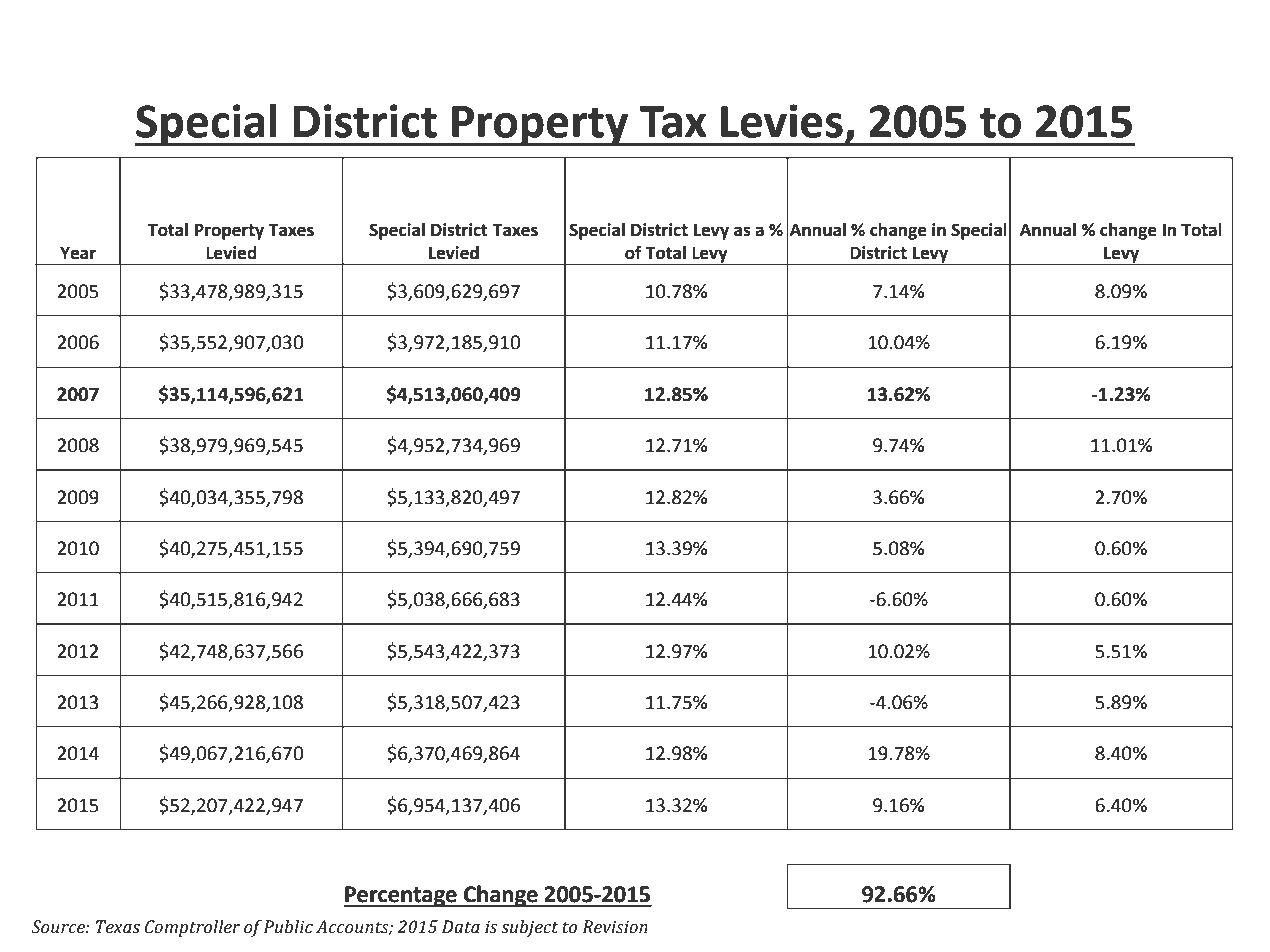 Image resolution: width=1270 pixels, height=952 pixels. Describe the element at coordinates (118, 927) in the screenshot. I see `Texas` at that location.
